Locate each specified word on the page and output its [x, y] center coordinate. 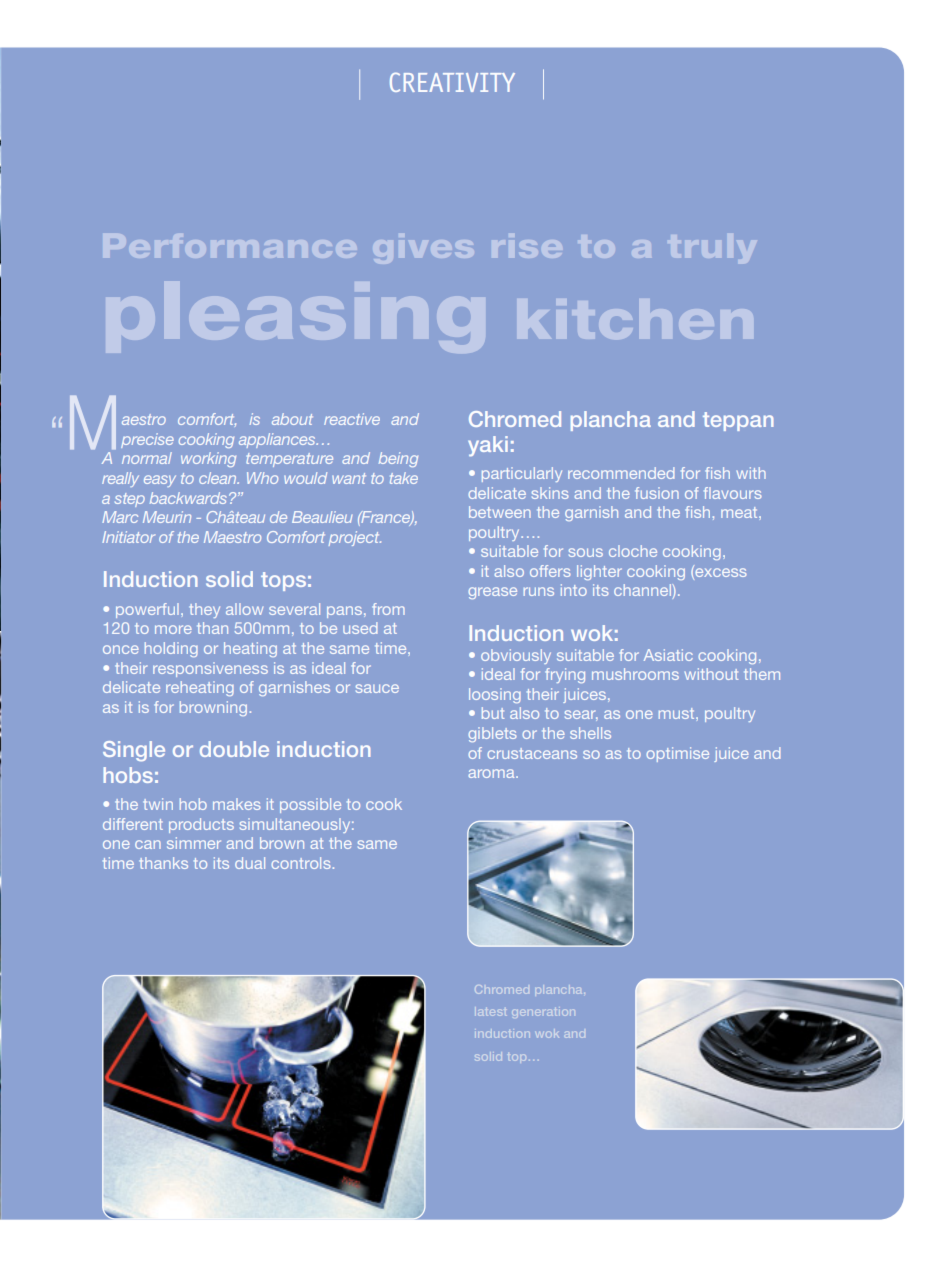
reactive [352, 419]
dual [250, 863]
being [398, 459]
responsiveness [210, 669]
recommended [621, 473]
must [678, 713]
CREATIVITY [452, 82]
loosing [495, 695]
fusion [657, 493]
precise [147, 440]
